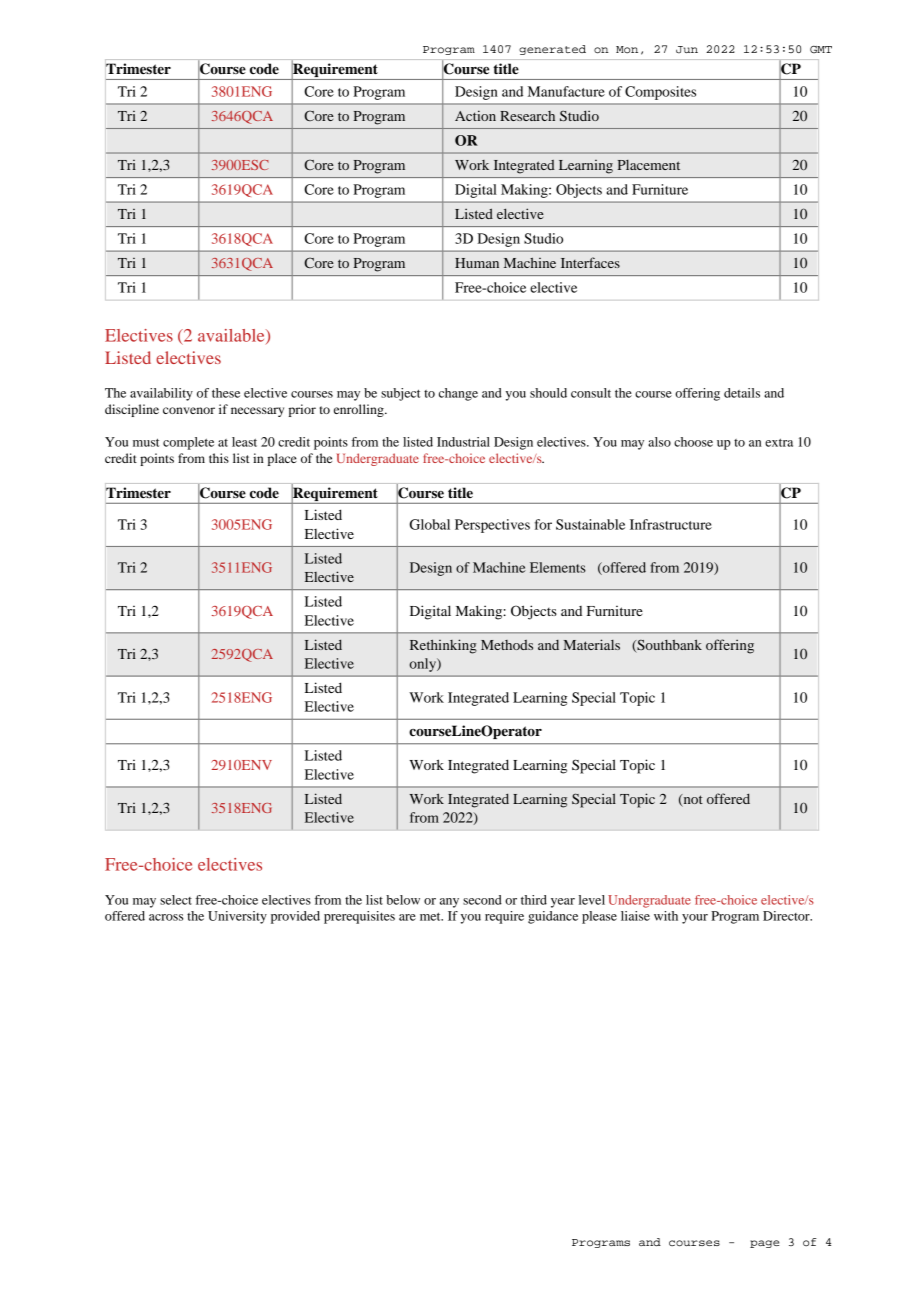 This page has width=924, height=1308. I want to click on Director, so click(787, 916).
